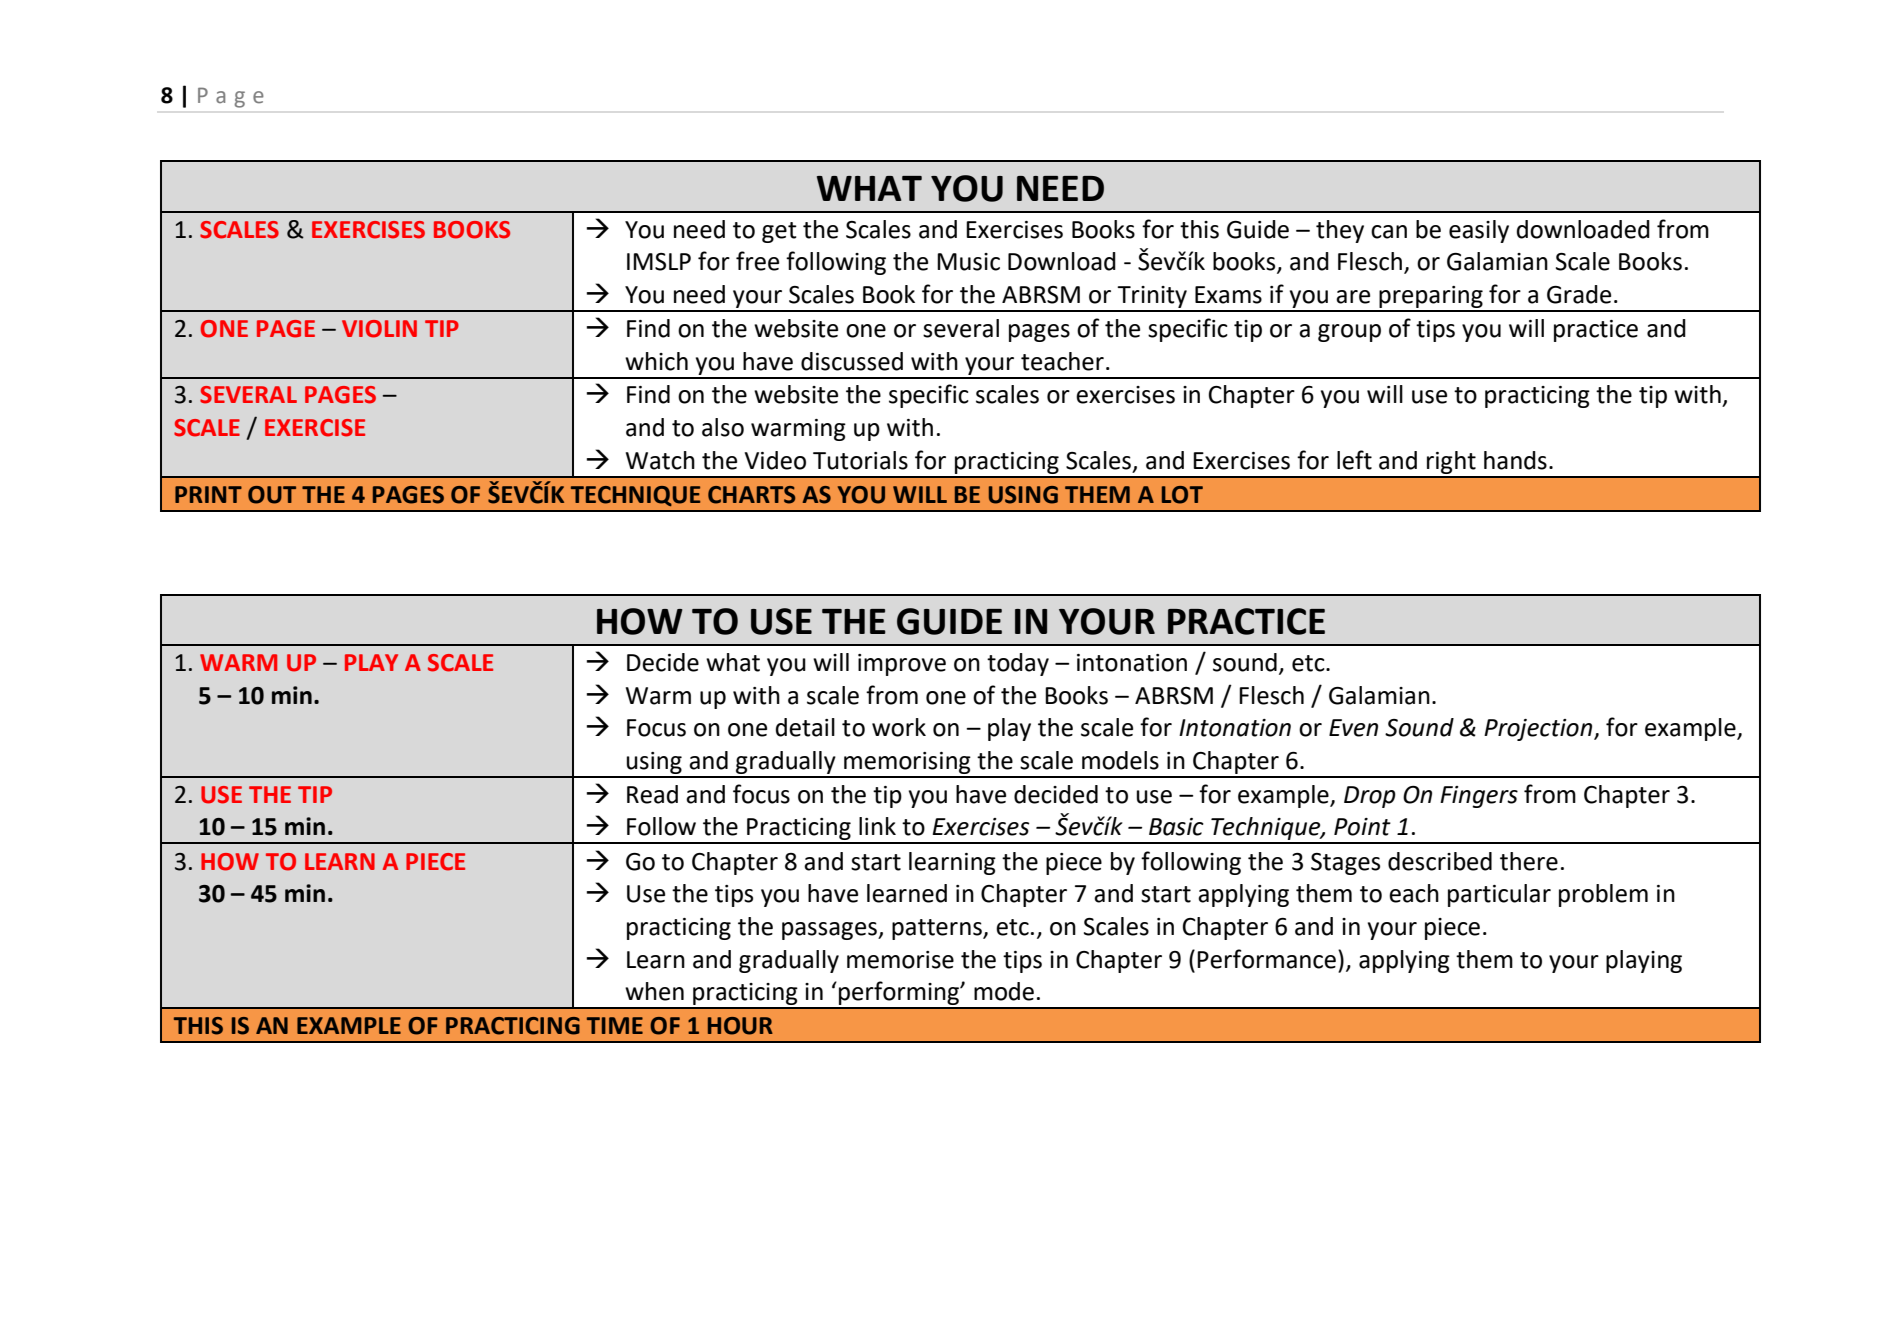 Image resolution: width=1881 pixels, height=1330 pixels. Describe the element at coordinates (968, 262) in the screenshot. I see `Music` at that location.
